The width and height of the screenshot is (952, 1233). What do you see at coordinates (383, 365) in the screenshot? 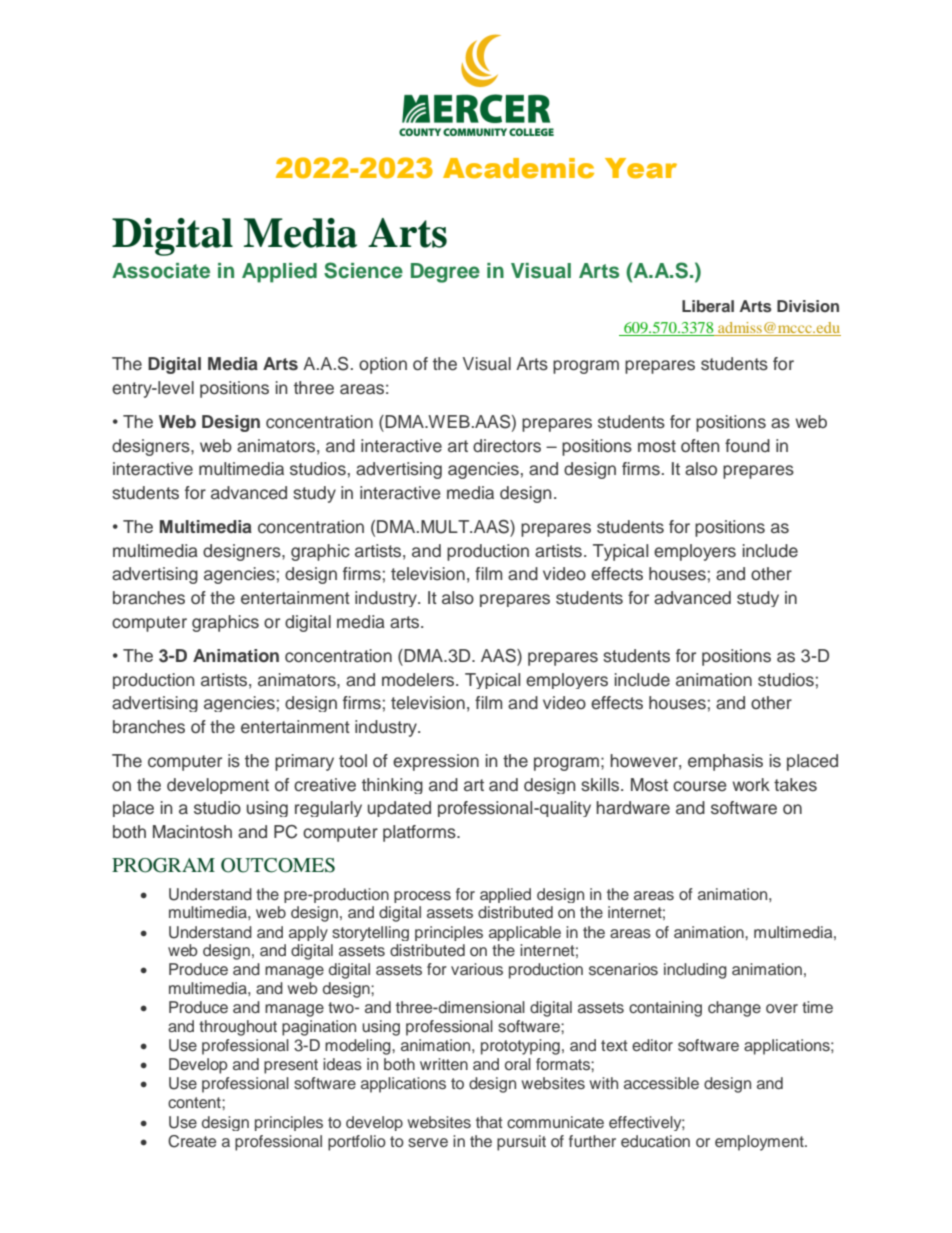
I see `option` at bounding box center [383, 365].
